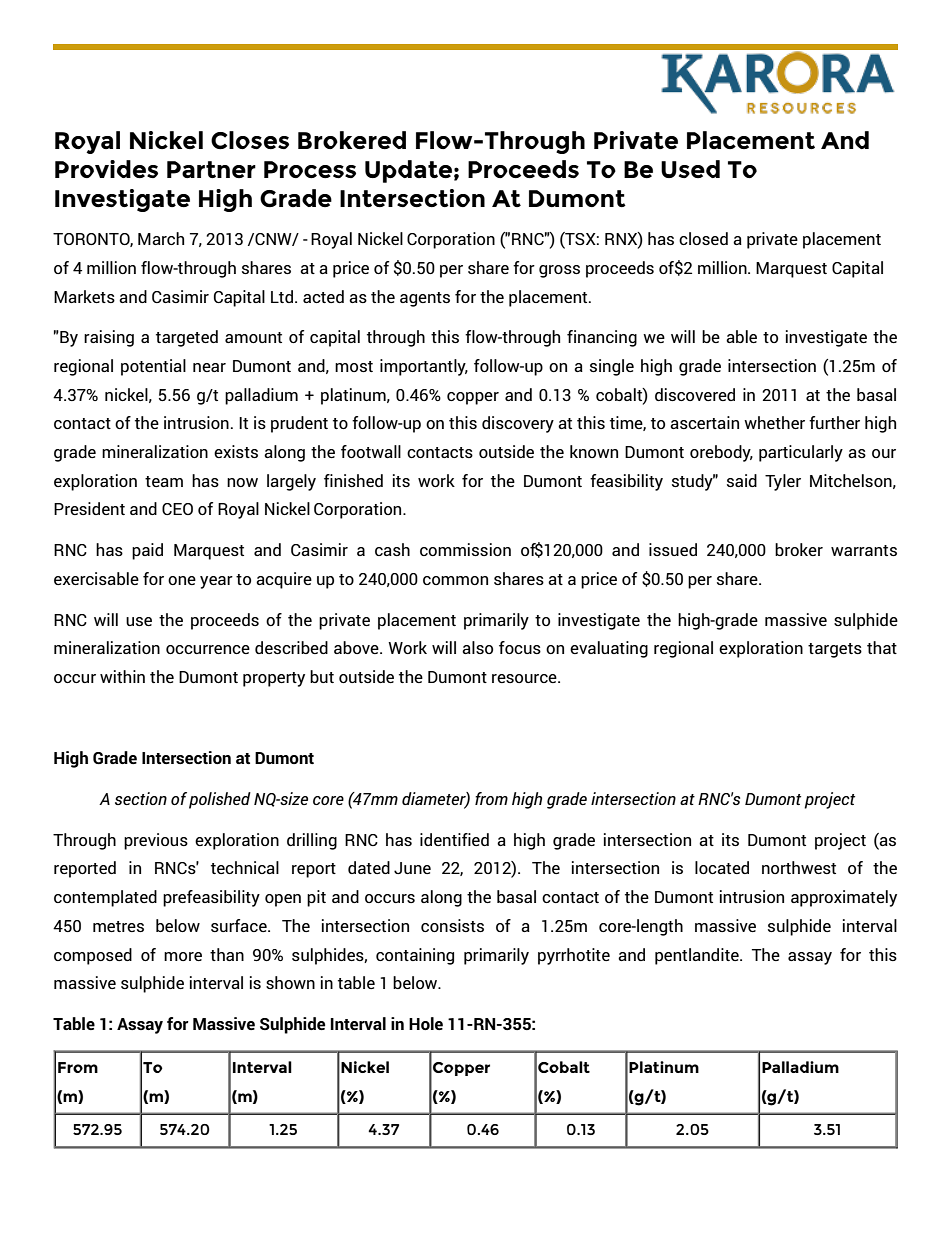 Image resolution: width=952 pixels, height=1233 pixels. What do you see at coordinates (183, 956) in the image?
I see `more` at bounding box center [183, 956].
